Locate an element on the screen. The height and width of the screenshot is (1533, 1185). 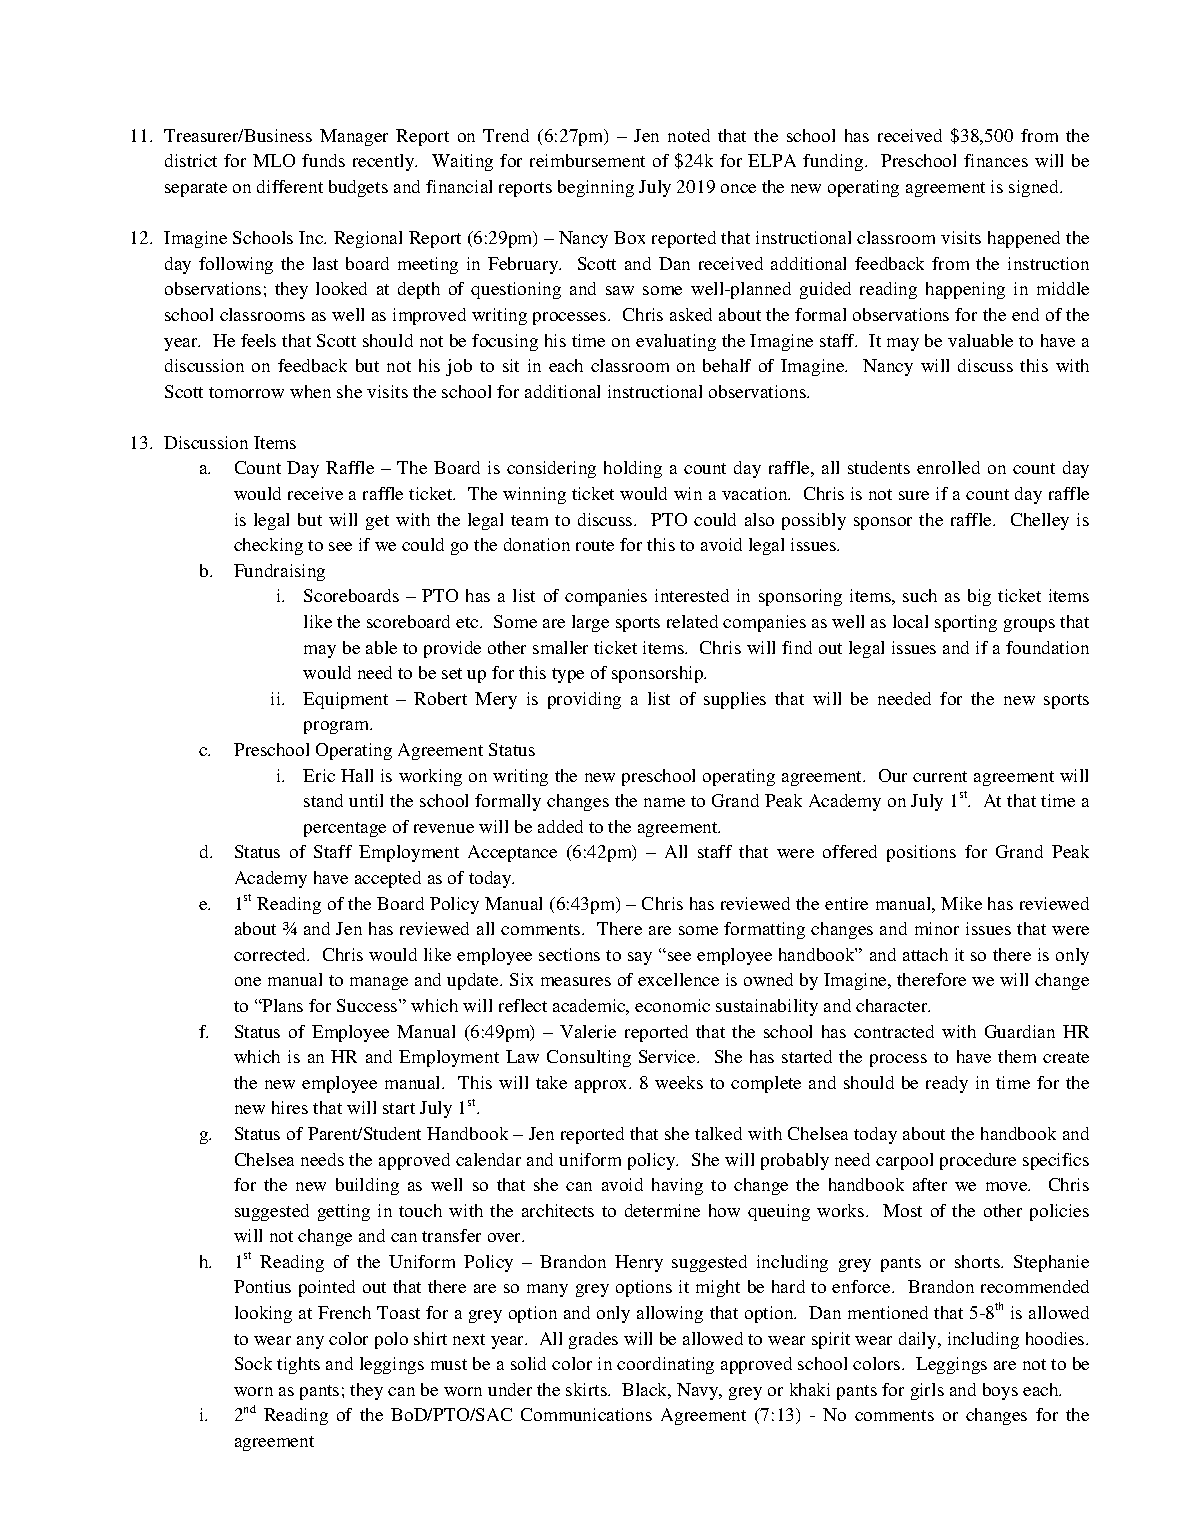
ready is located at coordinates (947, 1084).
